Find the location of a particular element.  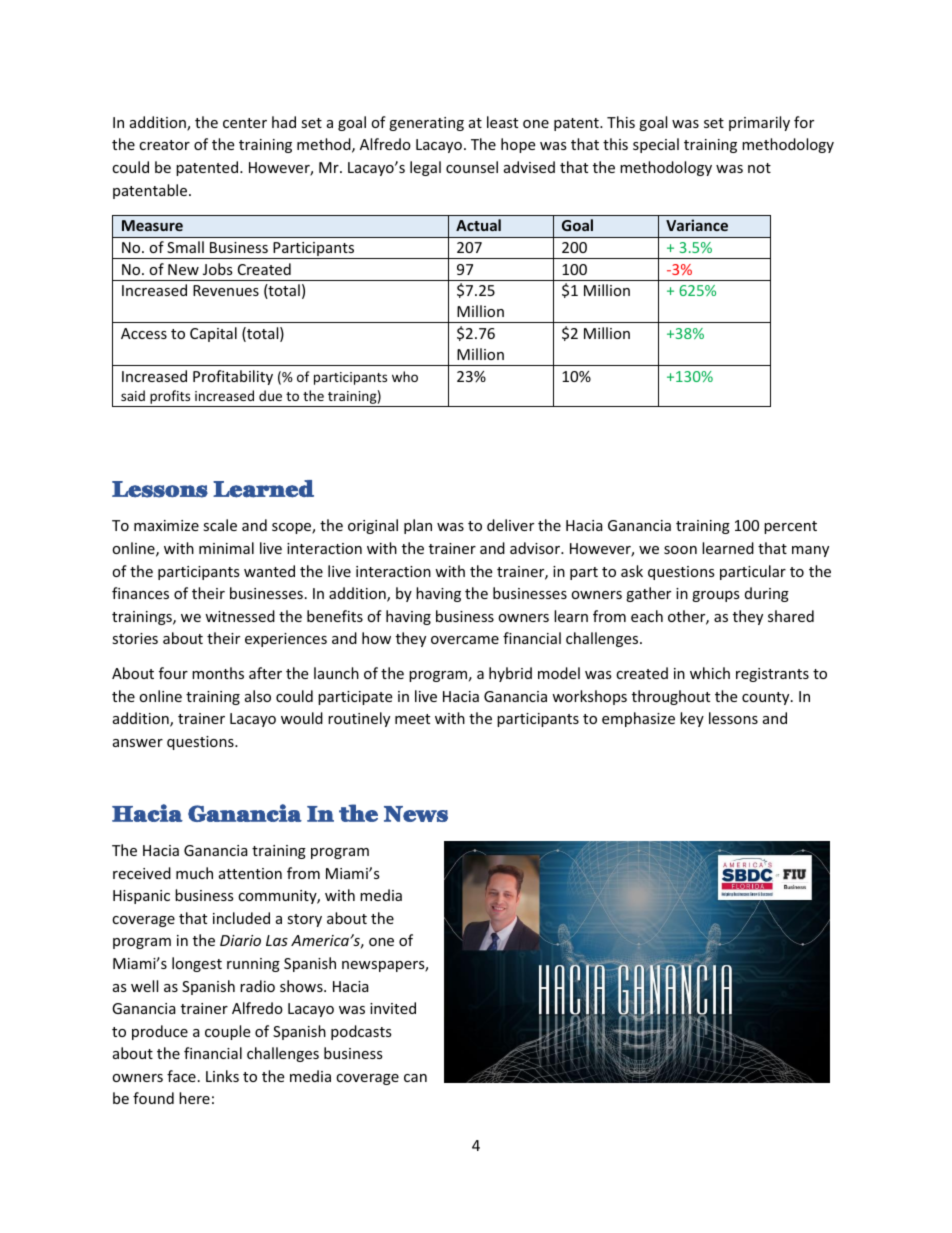

key is located at coordinates (692, 719).
